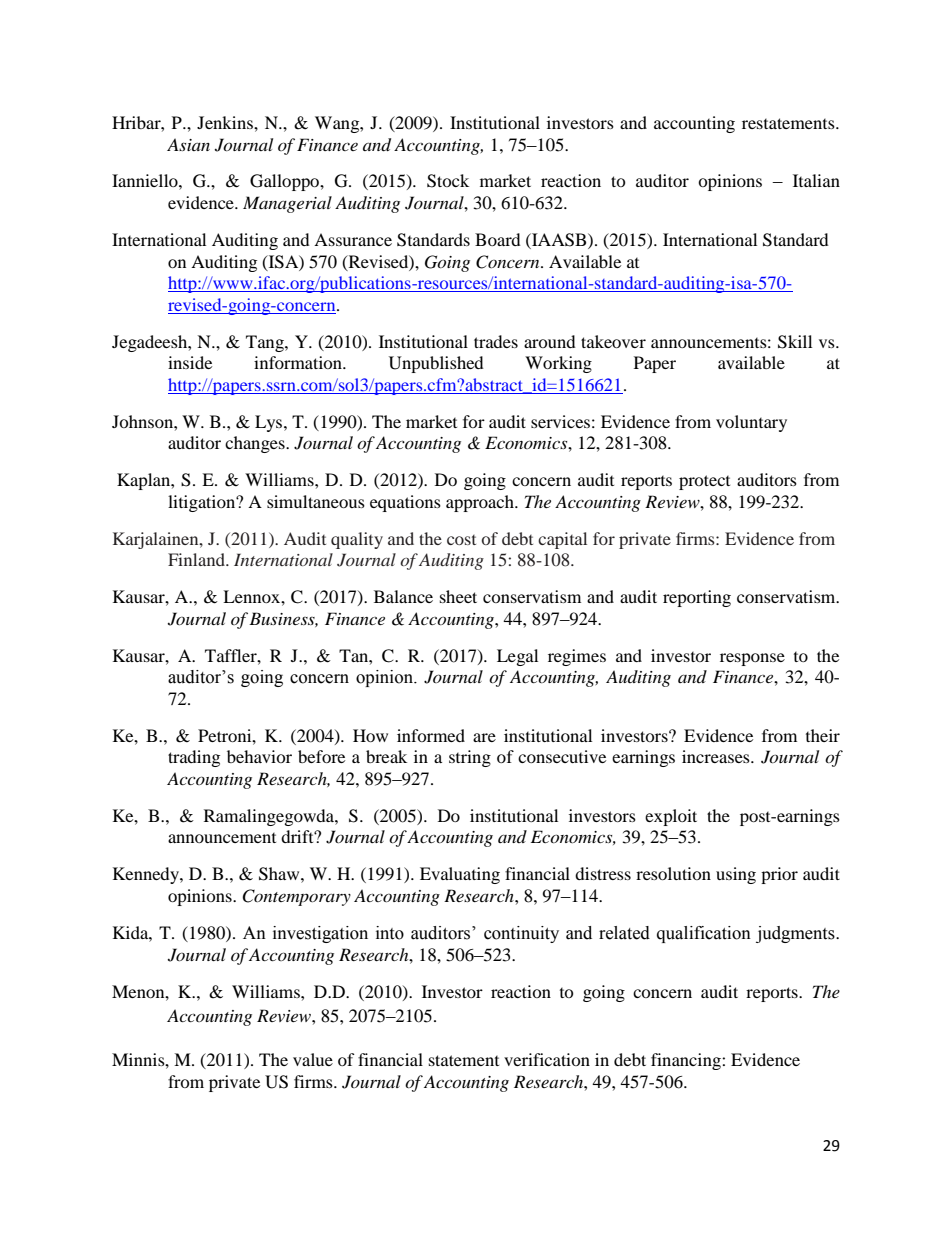 This page has height=1233, width=952. Describe the element at coordinates (259, 756) in the page. I see `behavior` at that location.
